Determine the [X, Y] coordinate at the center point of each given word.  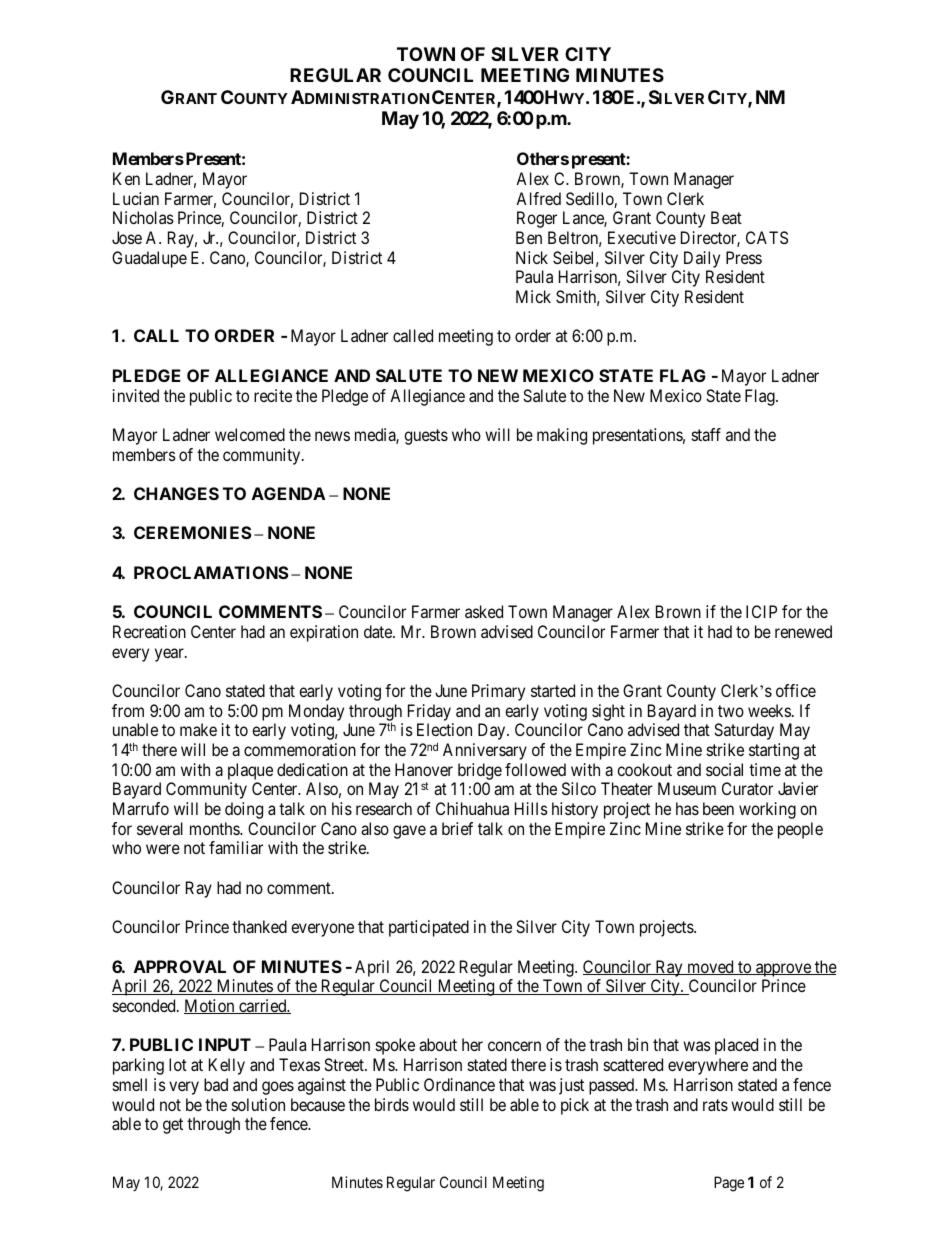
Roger [537, 219]
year [170, 655]
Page [729, 1184]
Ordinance [459, 1084]
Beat [726, 217]
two [731, 711]
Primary [498, 692]
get [173, 1126]
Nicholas [143, 217]
